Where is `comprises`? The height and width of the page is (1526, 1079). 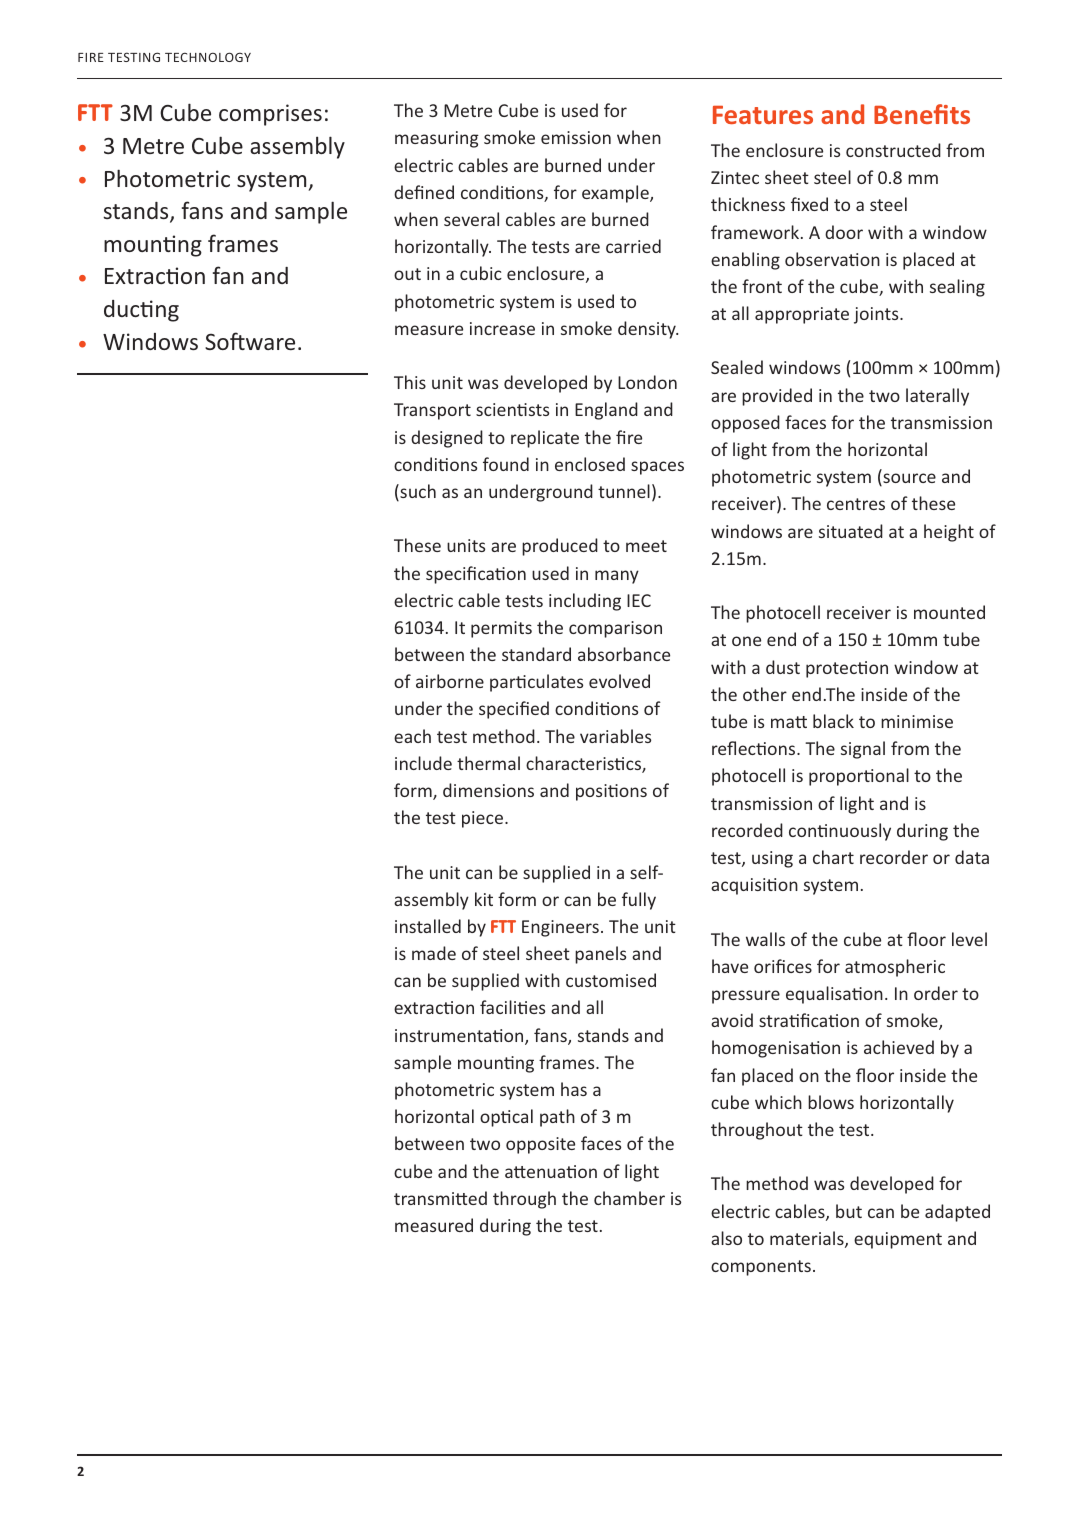
comprises is located at coordinates (270, 115).
